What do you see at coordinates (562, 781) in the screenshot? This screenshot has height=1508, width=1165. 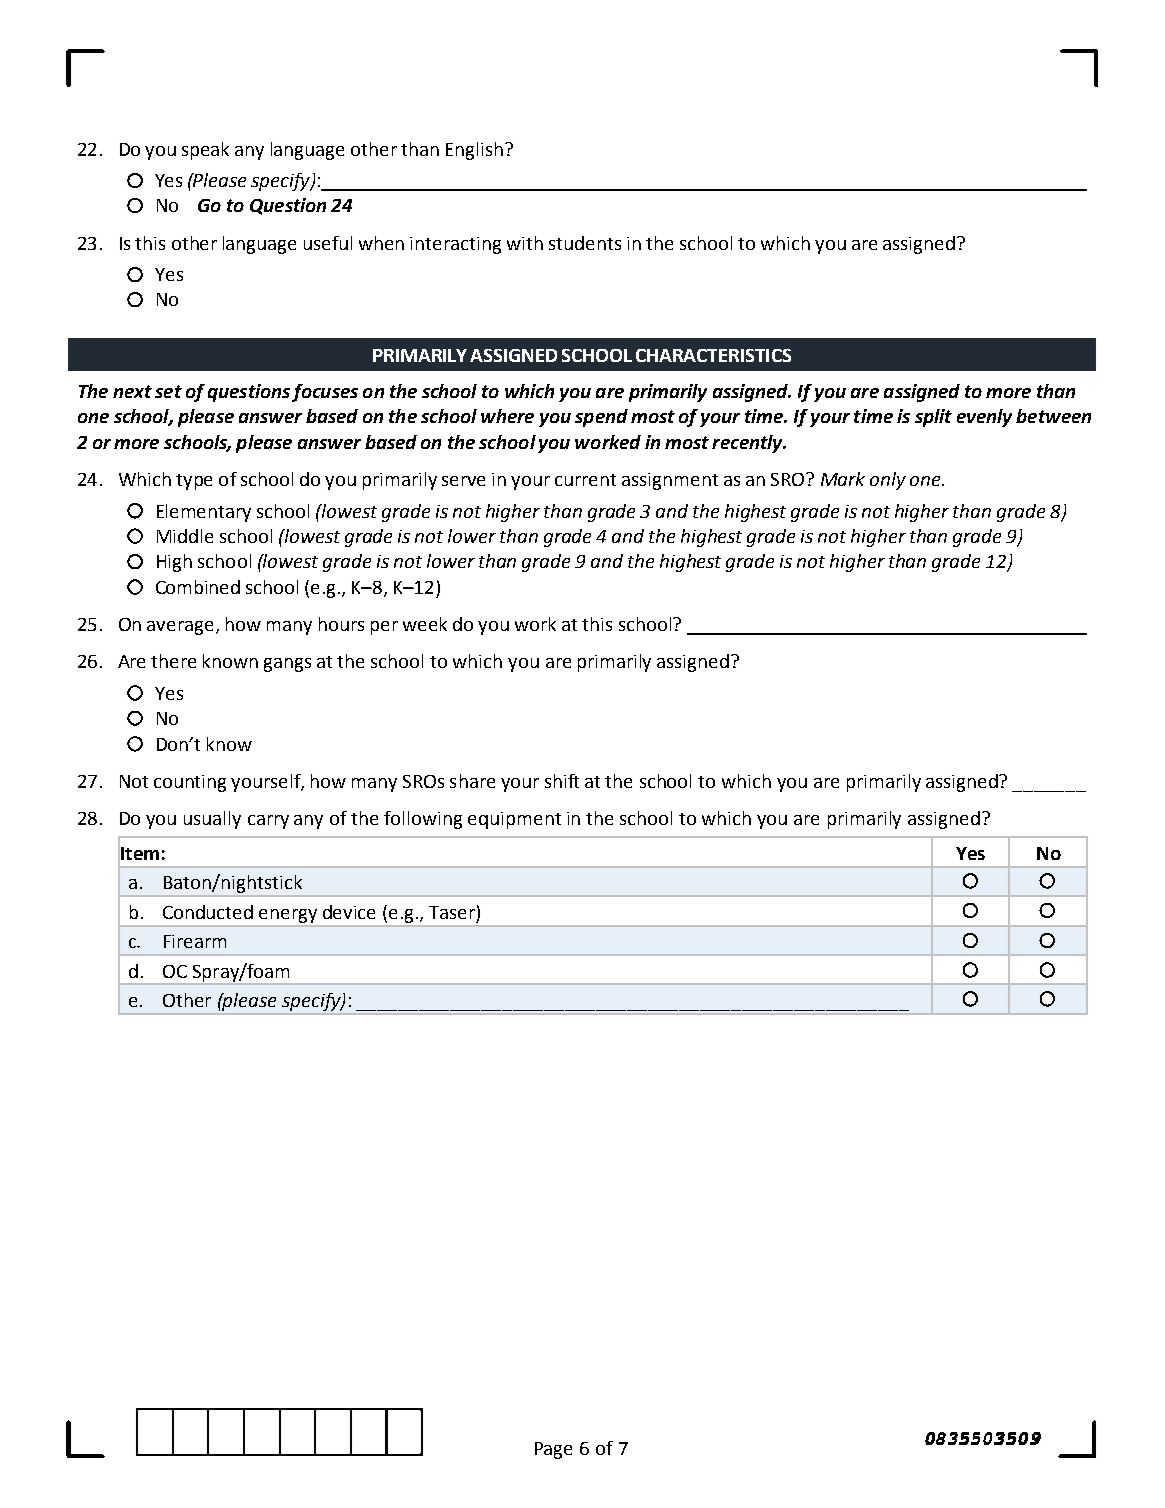 I see `shift` at bounding box center [562, 781].
